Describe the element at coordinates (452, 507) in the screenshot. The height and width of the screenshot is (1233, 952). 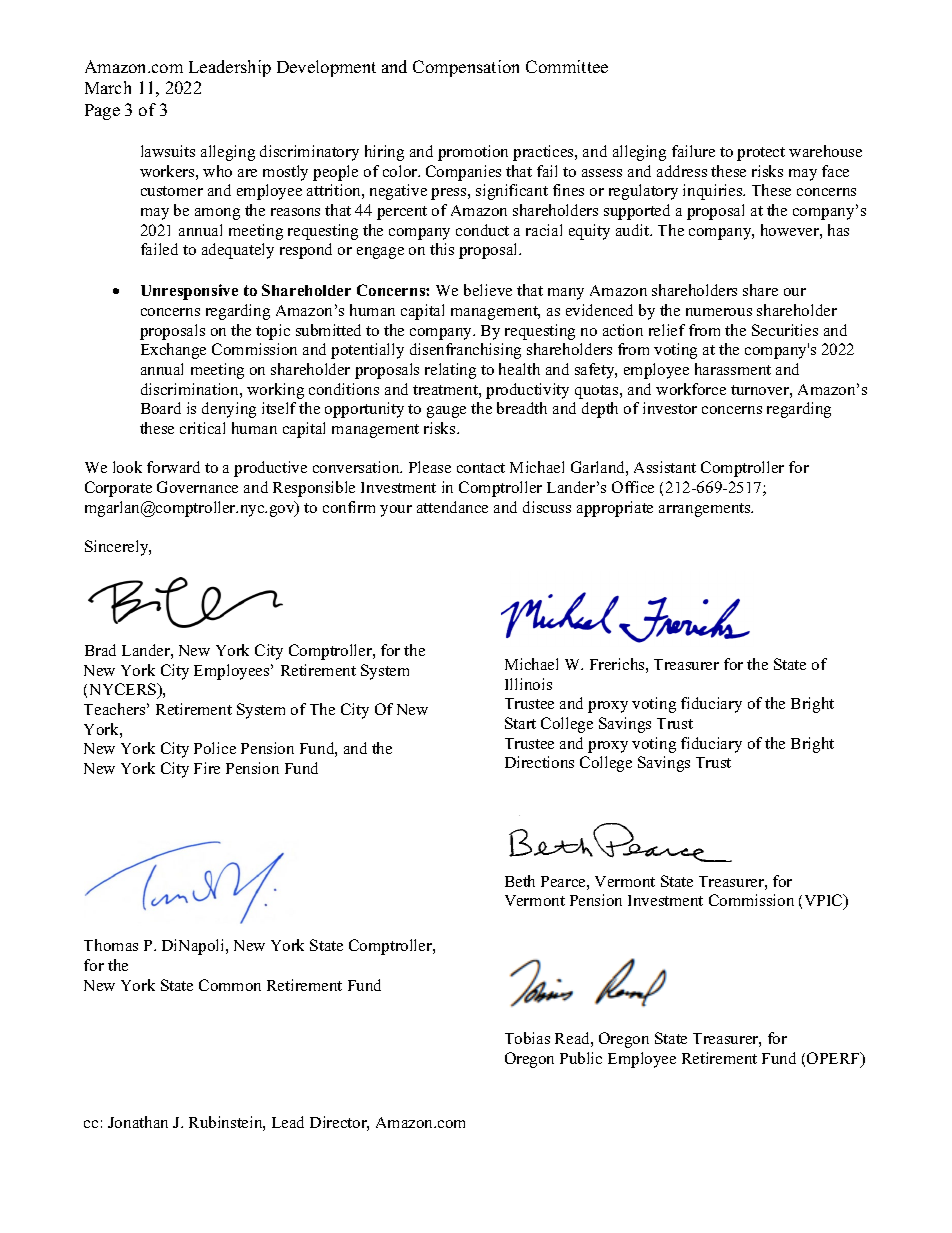
I see `attendance` at that location.
